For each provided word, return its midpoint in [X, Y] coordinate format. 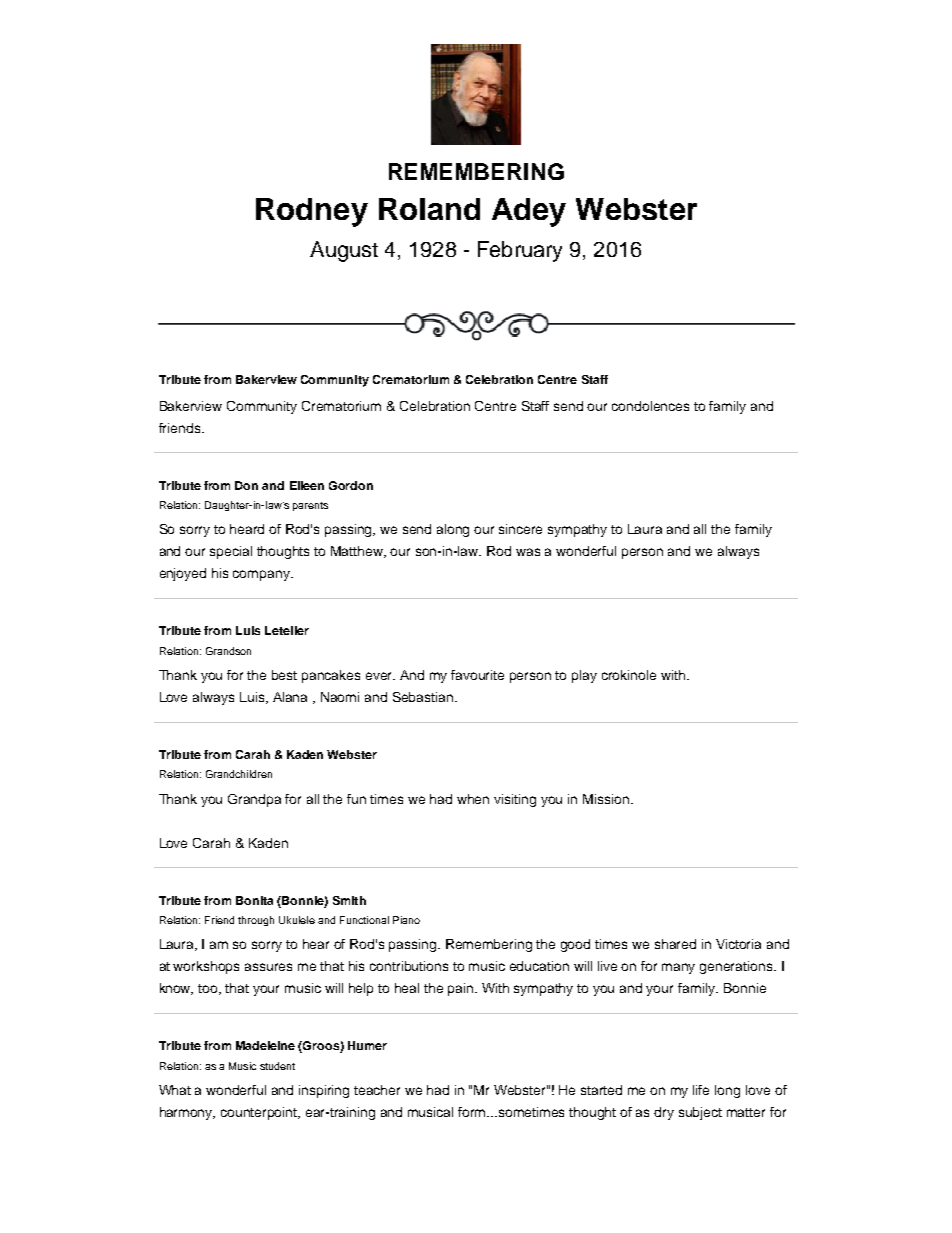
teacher [377, 1090]
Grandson [228, 651]
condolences [650, 406]
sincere [520, 529]
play [584, 676]
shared [675, 944]
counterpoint [260, 1113]
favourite [477, 675]
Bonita [254, 900]
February [520, 251]
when [473, 799]
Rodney [312, 212]
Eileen [307, 485]
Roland [429, 209]
